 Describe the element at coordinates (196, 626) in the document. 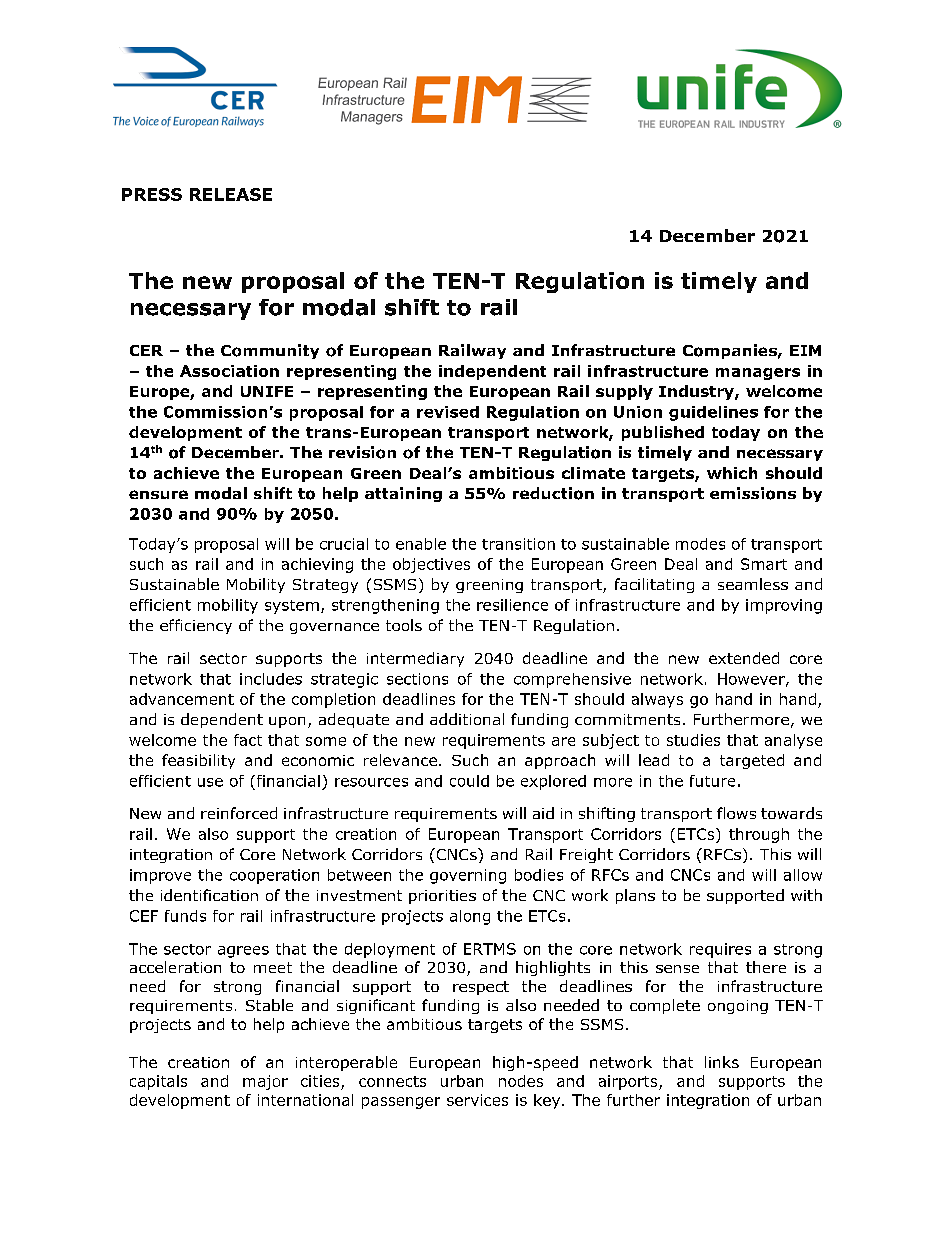

I see `efficiency` at that location.
